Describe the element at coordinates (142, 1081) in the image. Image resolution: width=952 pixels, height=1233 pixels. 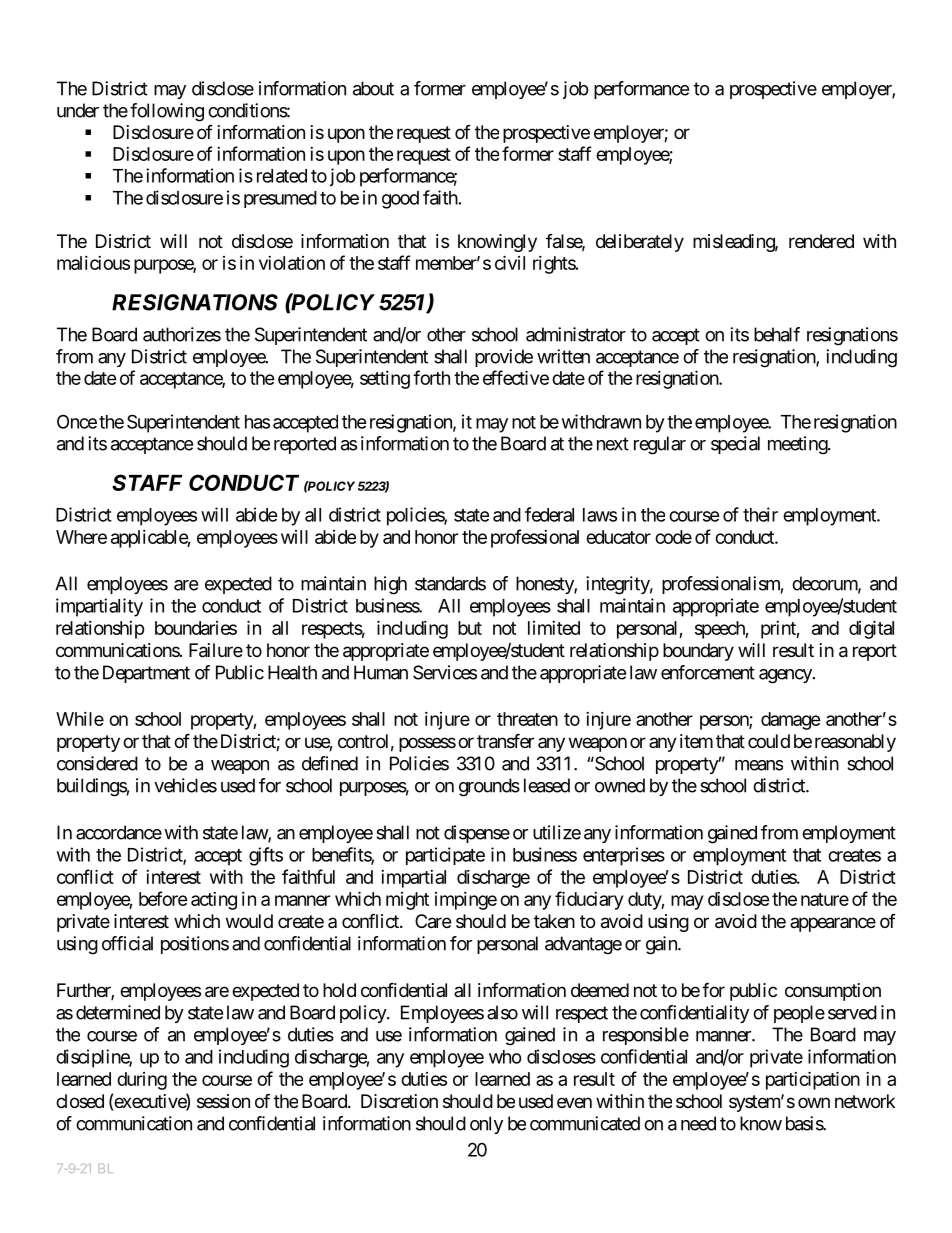
I see `during` at that location.
